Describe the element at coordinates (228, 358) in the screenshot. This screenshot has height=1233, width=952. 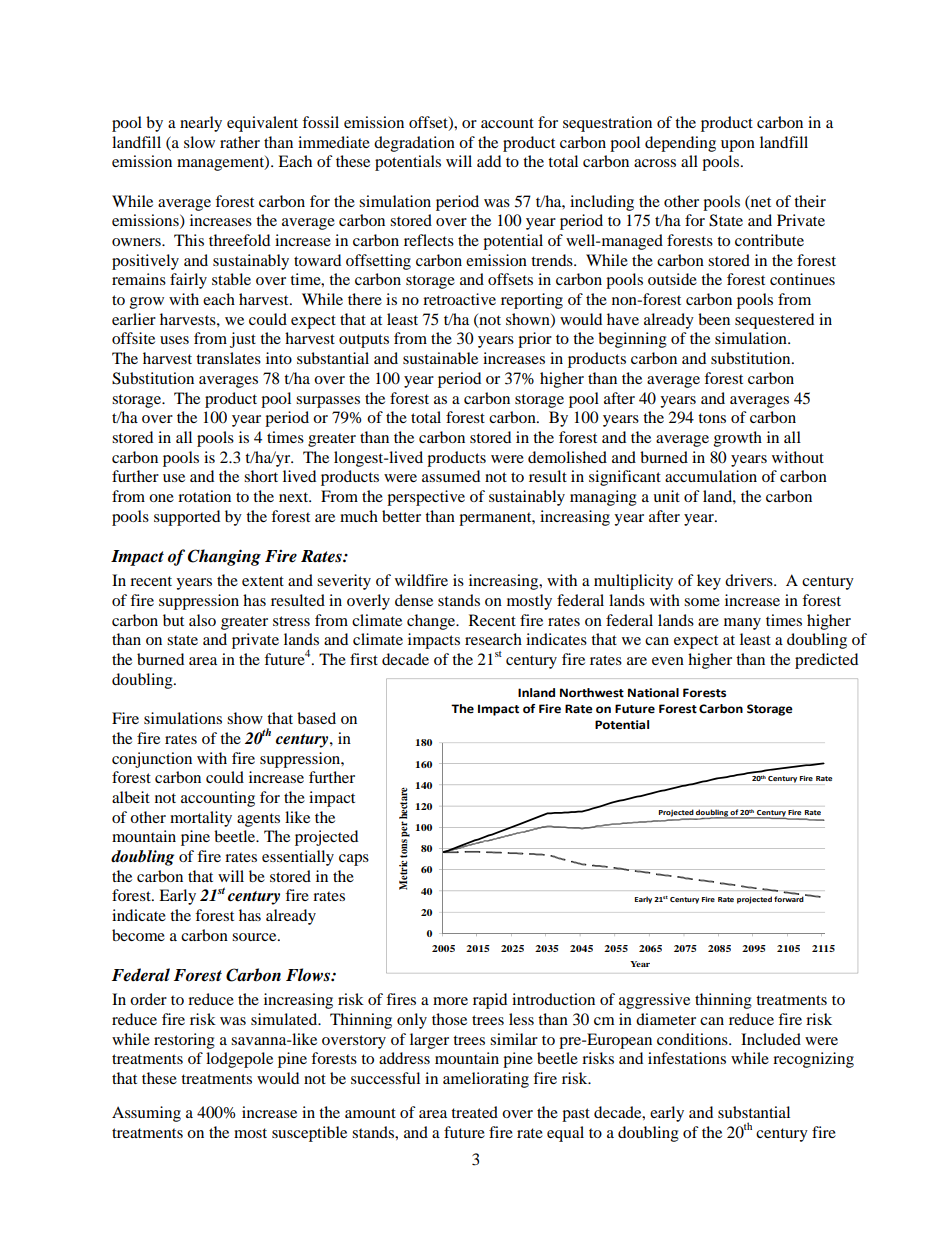
I see `translates` at that location.
